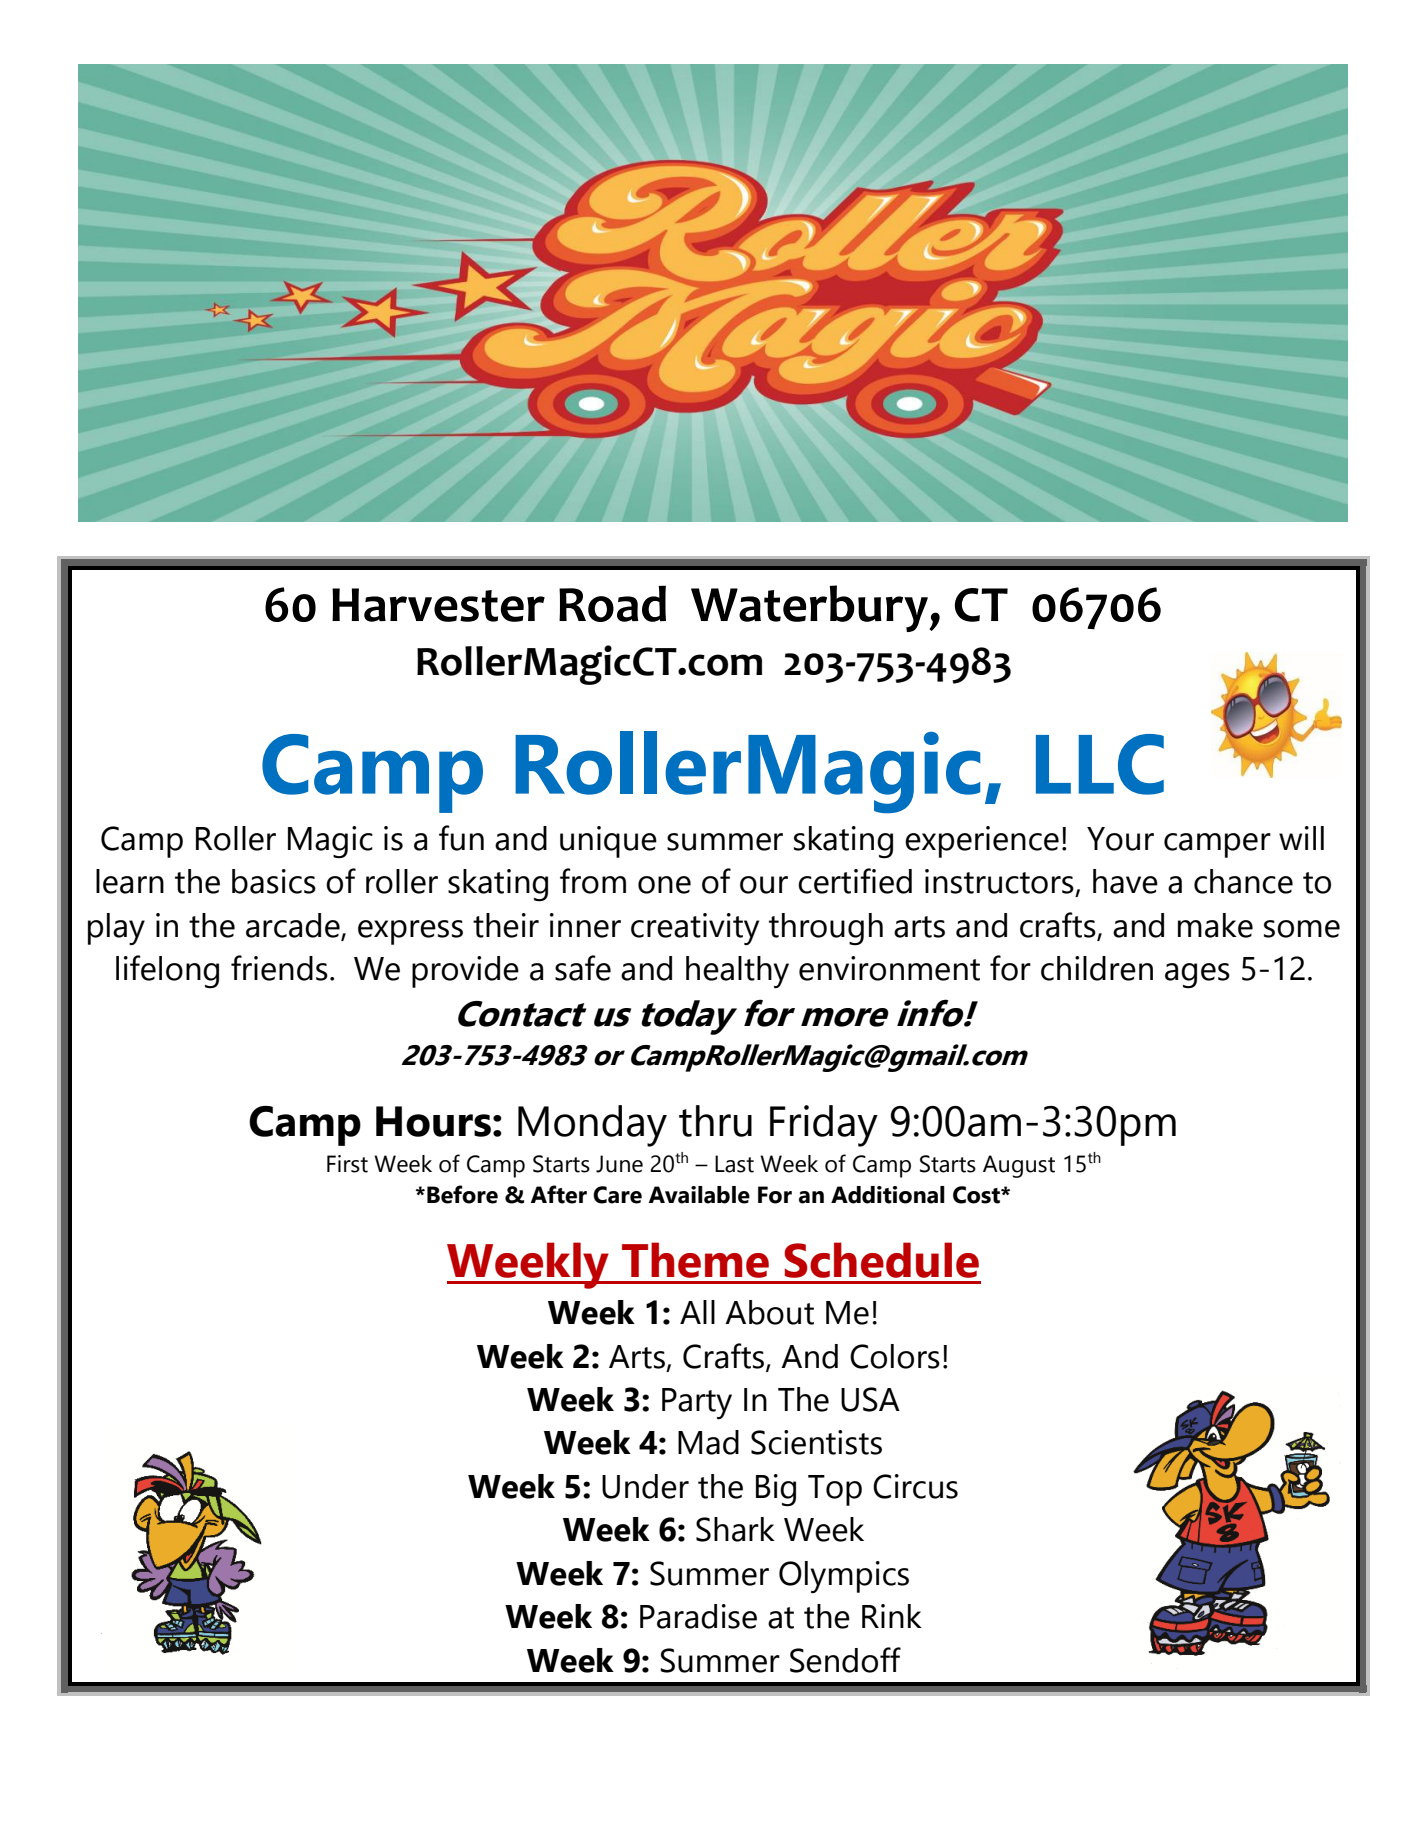 This screenshot has width=1427, height=1846. I want to click on Harvester, so click(438, 605).
